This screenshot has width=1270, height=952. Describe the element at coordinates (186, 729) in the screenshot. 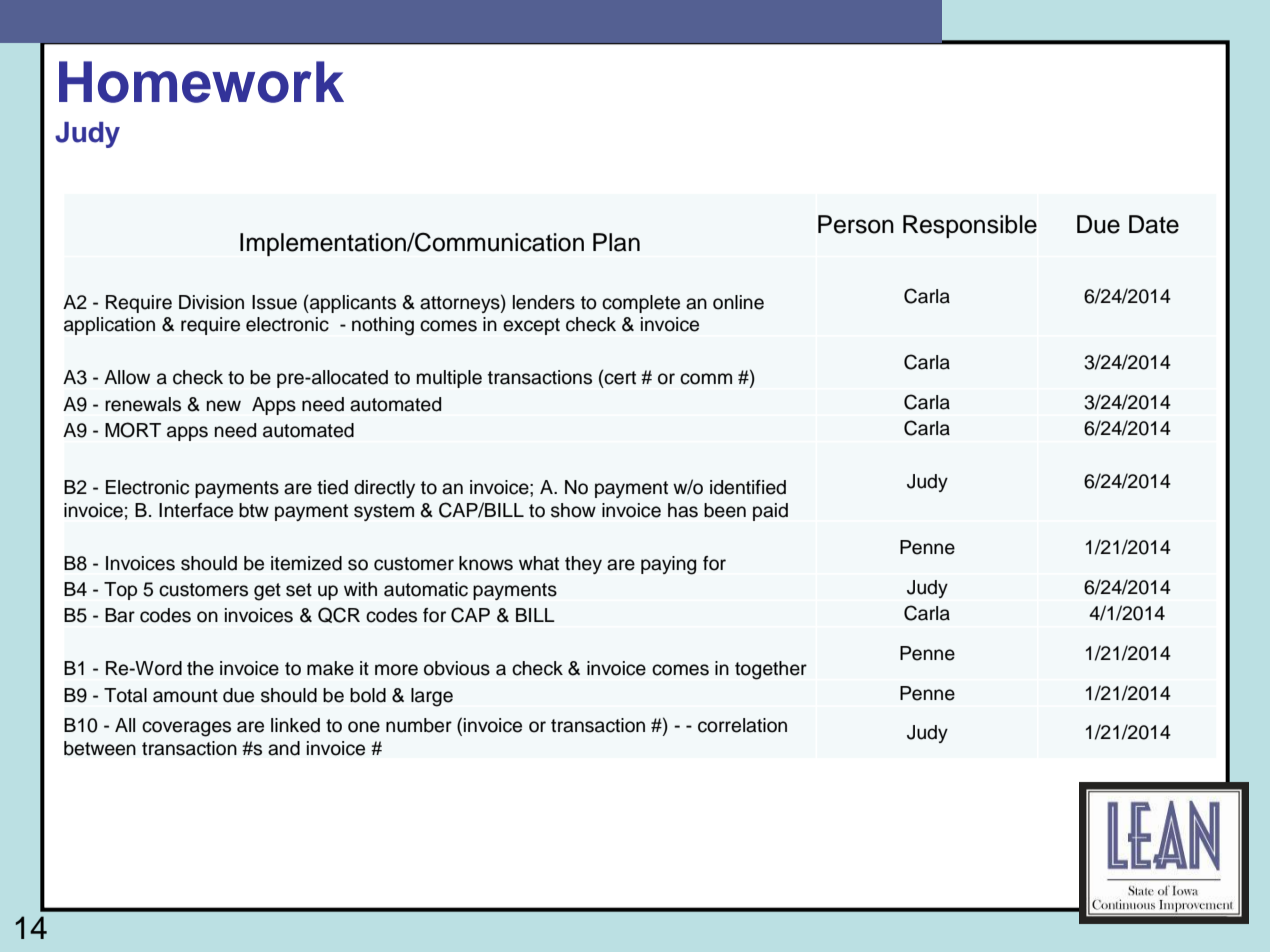

I see `coverages` at that location.
